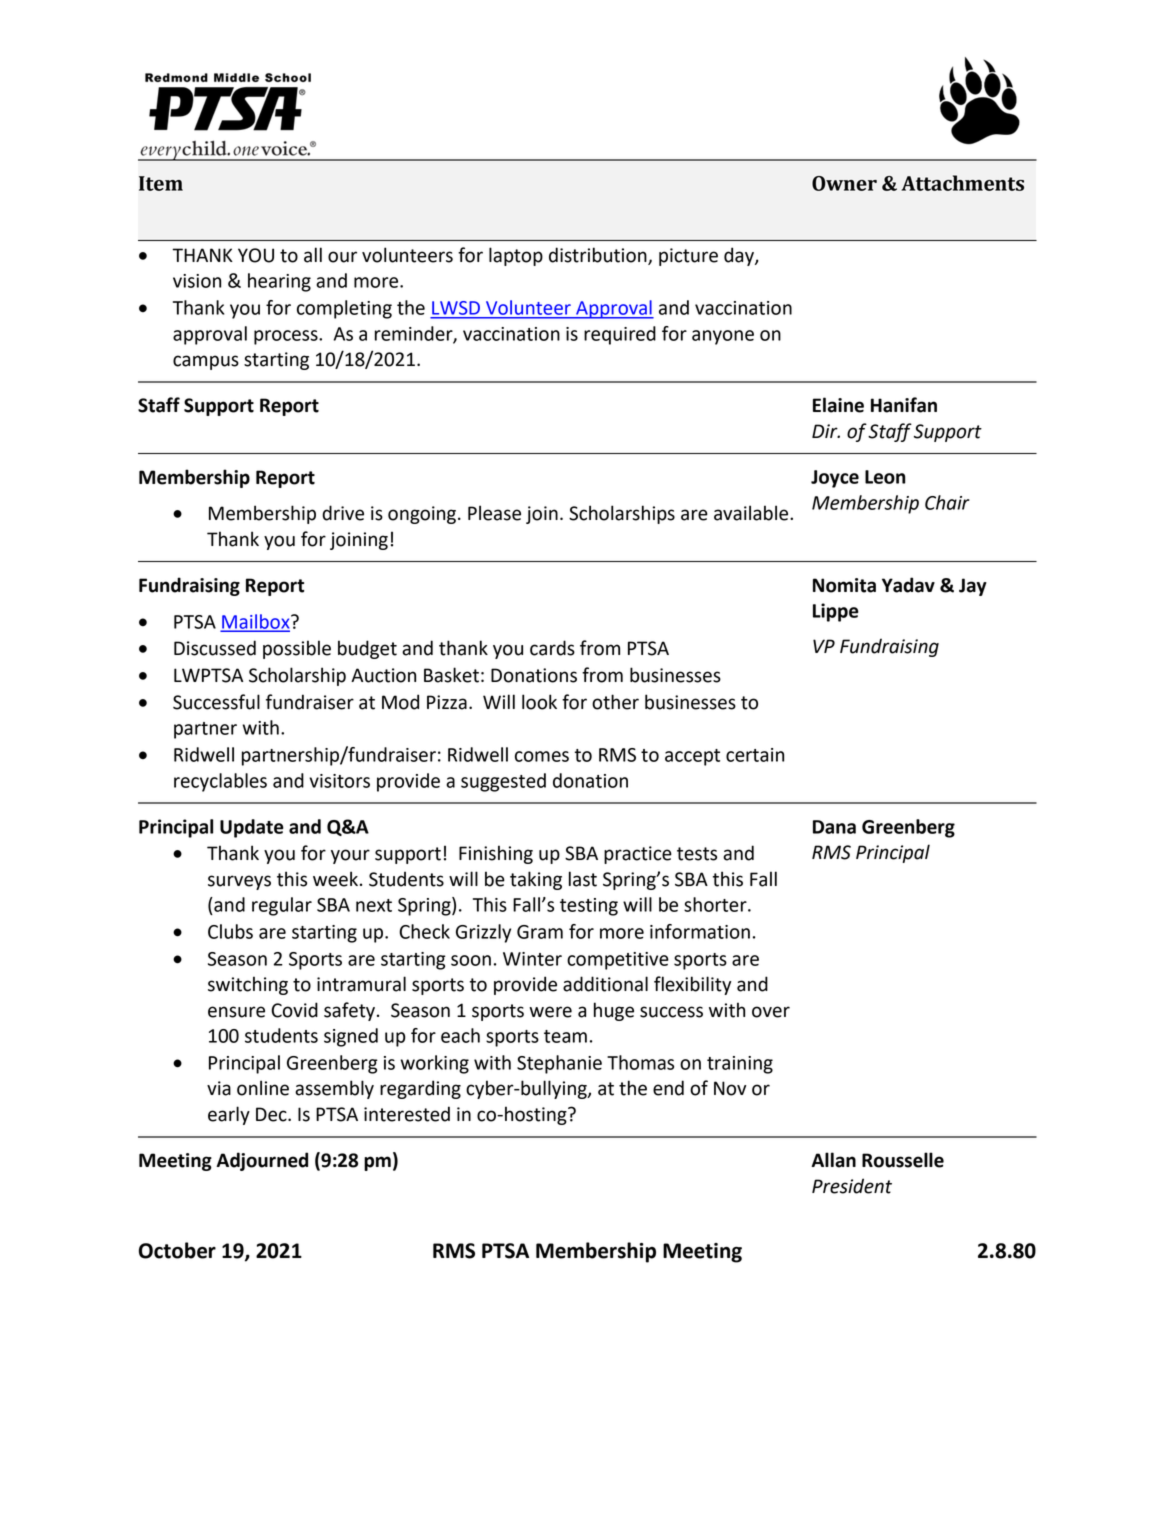  I want to click on Owner, so click(844, 183).
